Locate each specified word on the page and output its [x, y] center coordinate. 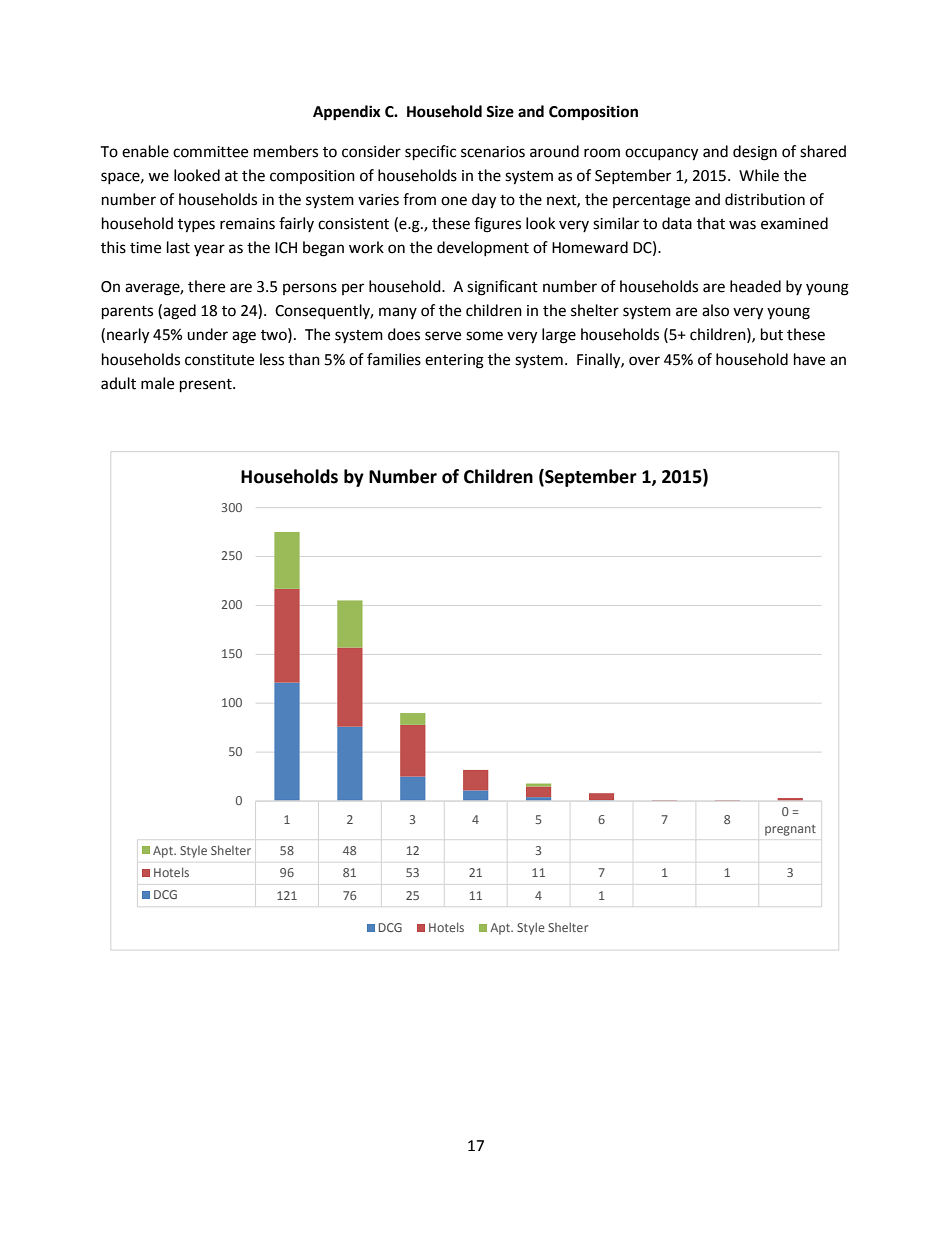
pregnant [790, 830]
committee [210, 152]
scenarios [493, 152]
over [644, 361]
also [715, 310]
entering [454, 361]
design [755, 153]
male [157, 383]
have [809, 359]
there [206, 286]
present [207, 386]
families [394, 359]
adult [118, 383]
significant [502, 288]
